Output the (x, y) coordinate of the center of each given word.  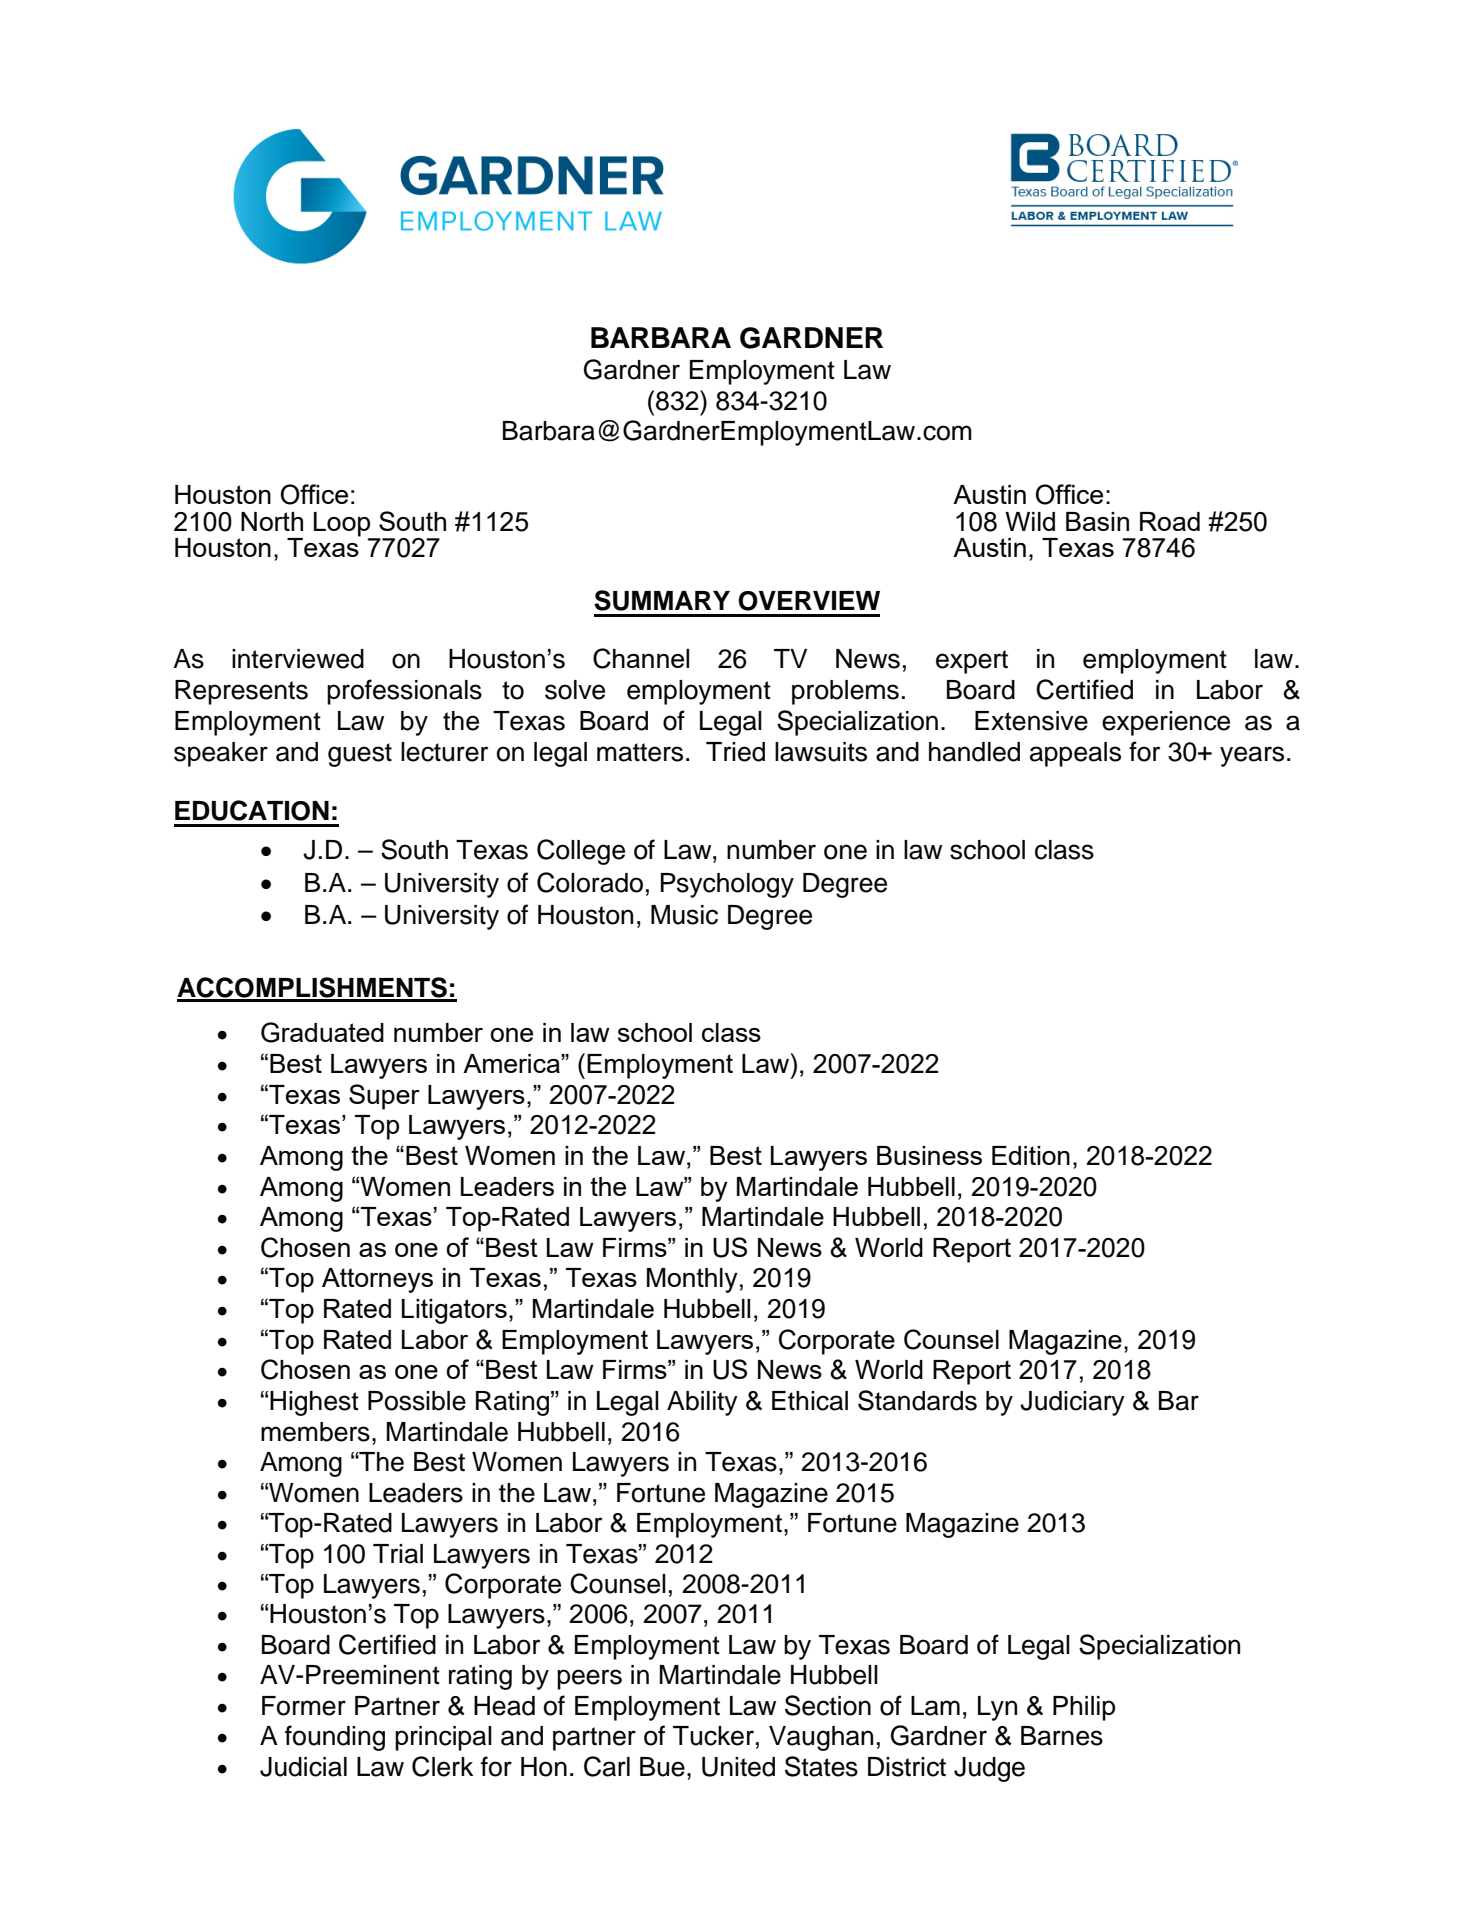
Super (384, 1097)
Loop (342, 524)
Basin (1097, 521)
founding (335, 1738)
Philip (1084, 1708)
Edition (1031, 1155)
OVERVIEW (809, 601)
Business (929, 1155)
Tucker (713, 1736)
